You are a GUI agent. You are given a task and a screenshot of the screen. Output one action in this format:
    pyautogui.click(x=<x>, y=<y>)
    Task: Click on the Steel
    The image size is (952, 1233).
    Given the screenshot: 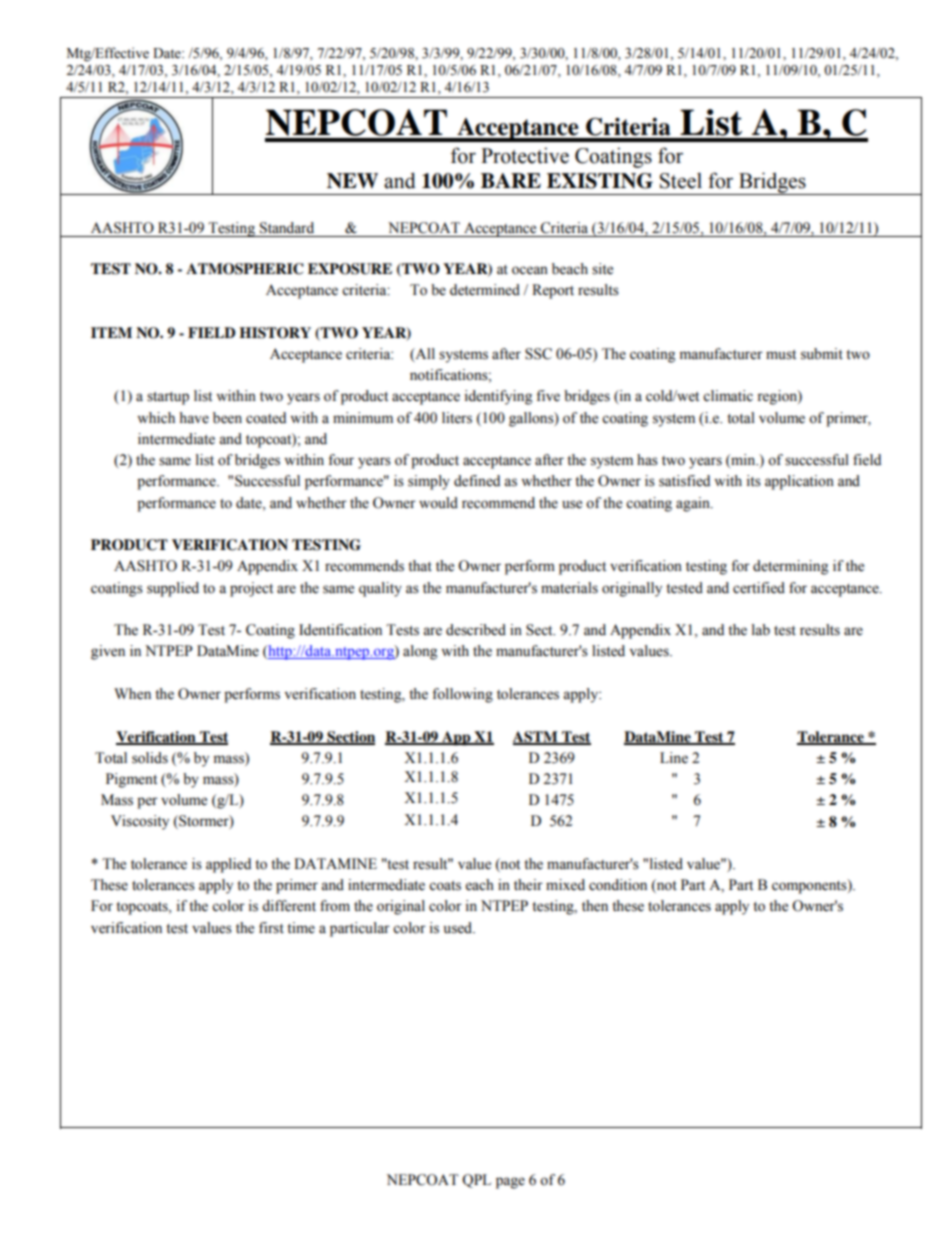 What is the action you would take?
    pyautogui.click(x=681, y=181)
